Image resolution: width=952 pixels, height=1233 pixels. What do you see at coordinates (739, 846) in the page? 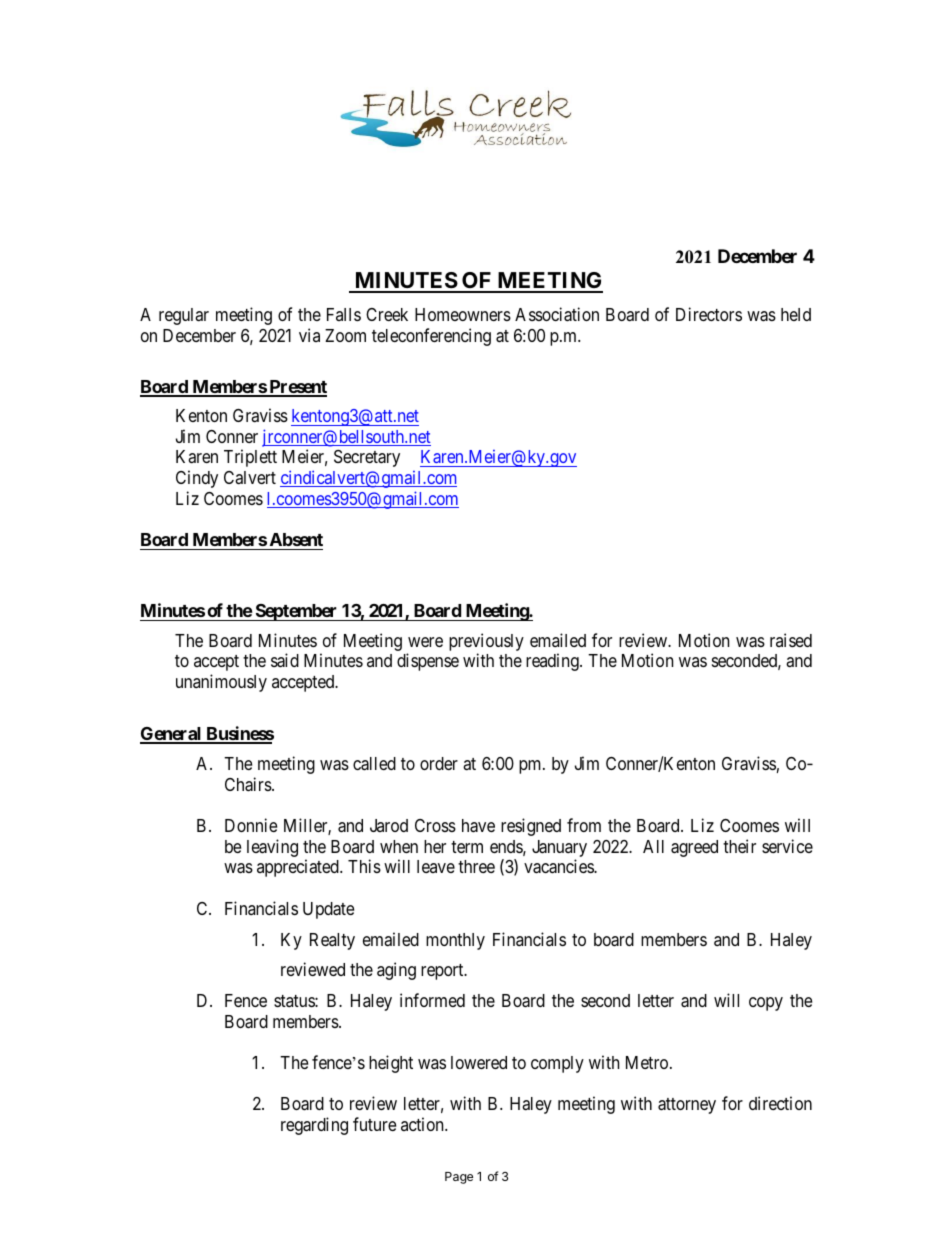
I see `their` at bounding box center [739, 846].
